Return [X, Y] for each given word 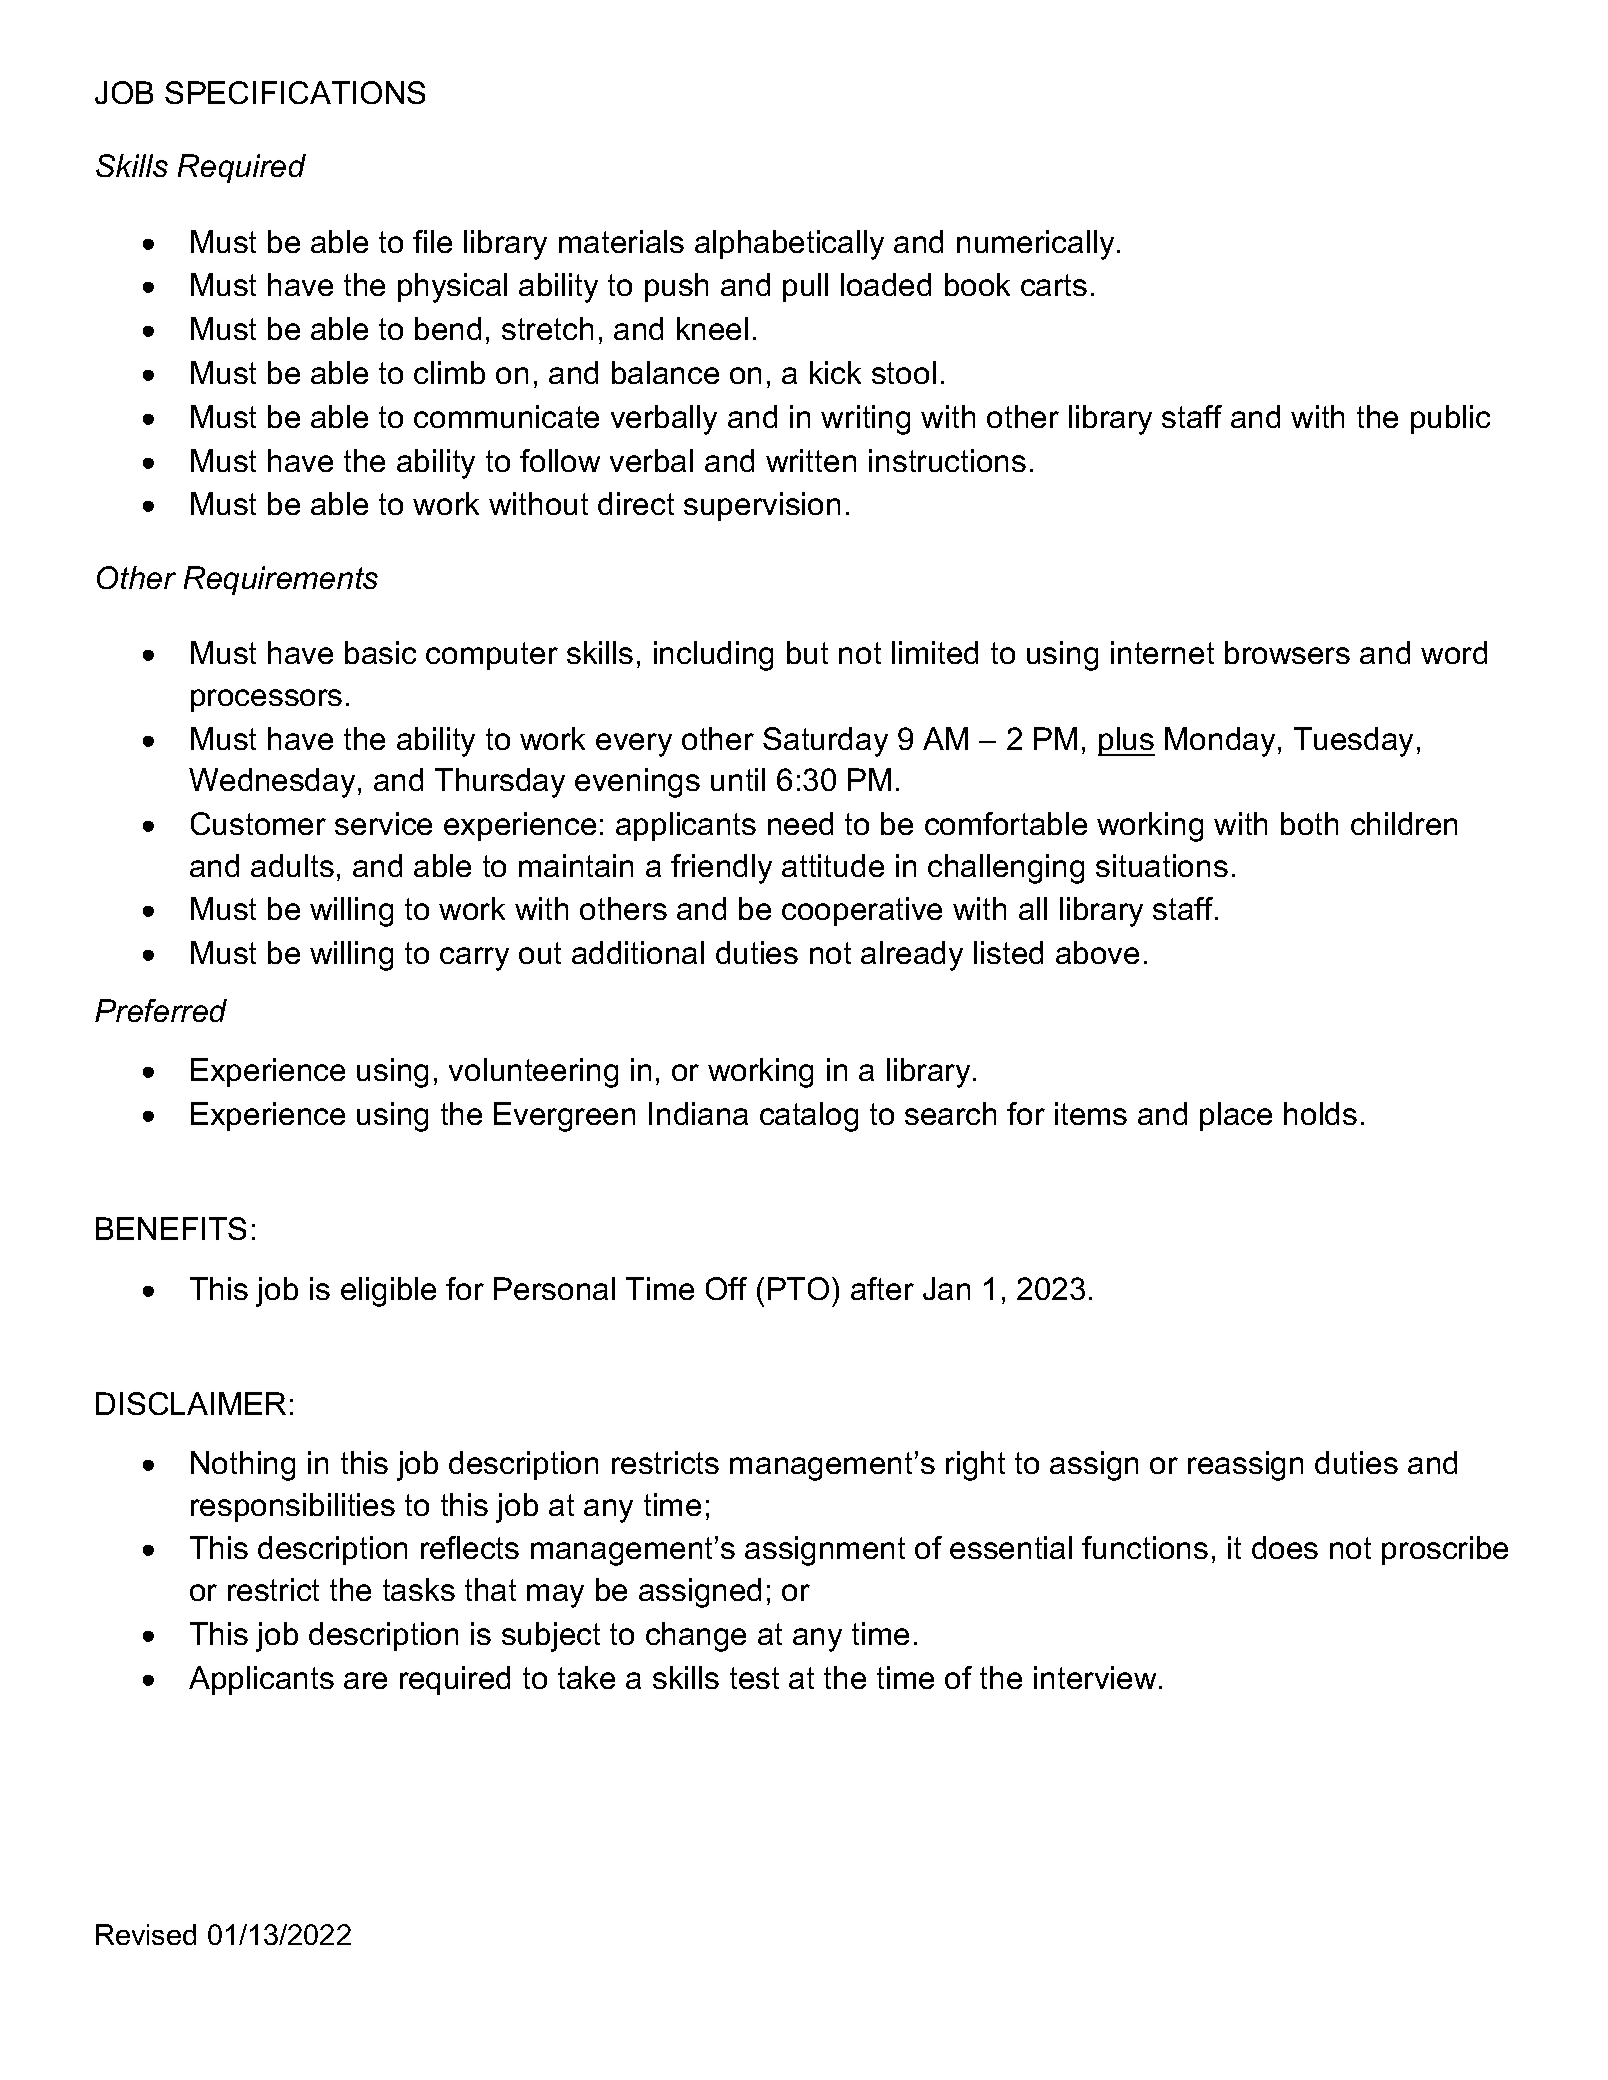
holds [1320, 1113]
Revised [146, 1934]
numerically [1035, 245]
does [1285, 1547]
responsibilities [293, 1507]
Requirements [281, 580]
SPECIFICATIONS [295, 92]
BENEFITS [171, 1228]
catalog [809, 1117]
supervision [762, 506]
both [1309, 823]
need [800, 823]
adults [292, 865]
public [1450, 419]
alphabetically [789, 245]
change [696, 1637]
